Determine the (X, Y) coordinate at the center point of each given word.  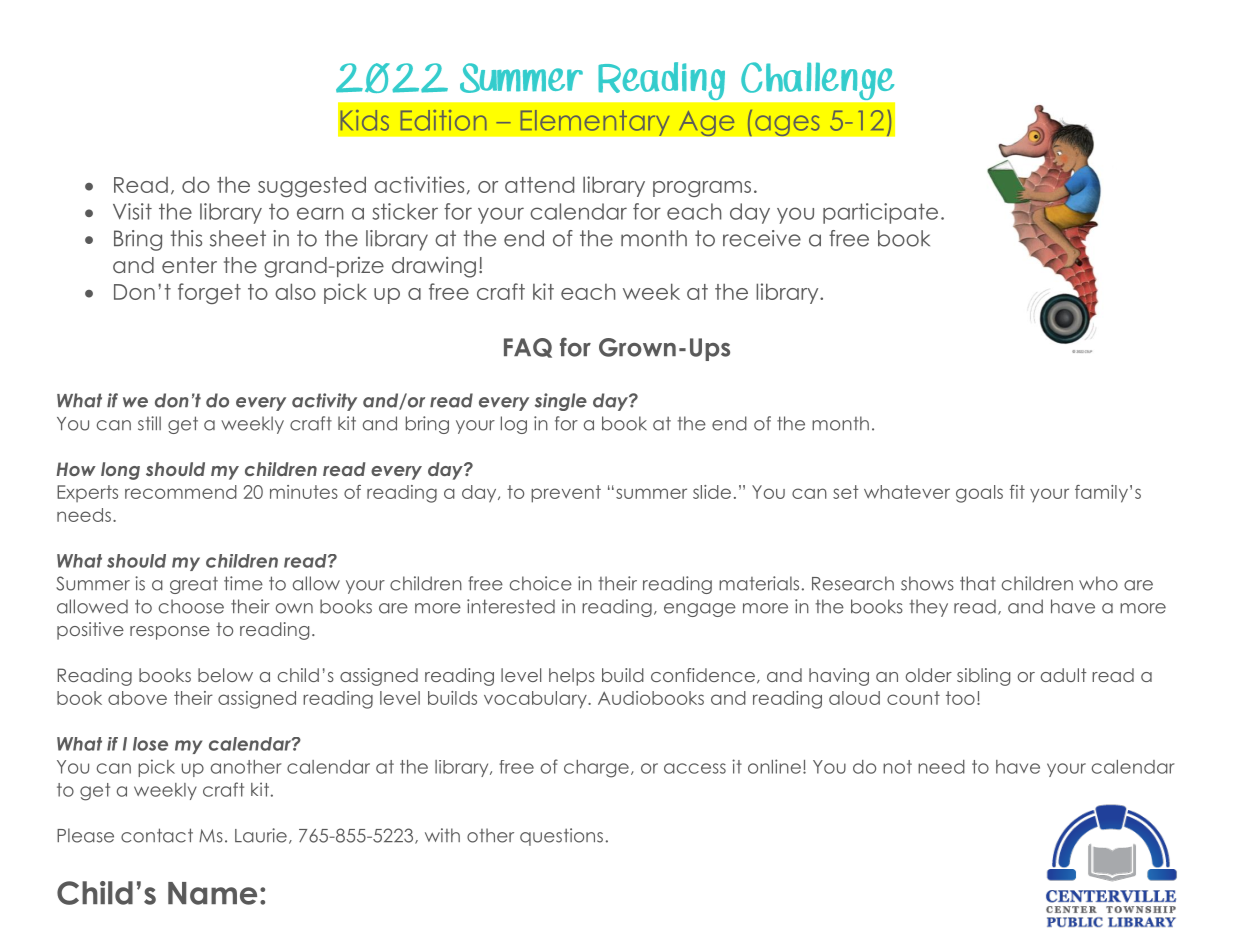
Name (212, 893)
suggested (312, 186)
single (561, 402)
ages (787, 125)
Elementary (595, 122)
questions (561, 837)
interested (511, 606)
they (928, 608)
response (170, 633)
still (149, 423)
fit (1017, 492)
